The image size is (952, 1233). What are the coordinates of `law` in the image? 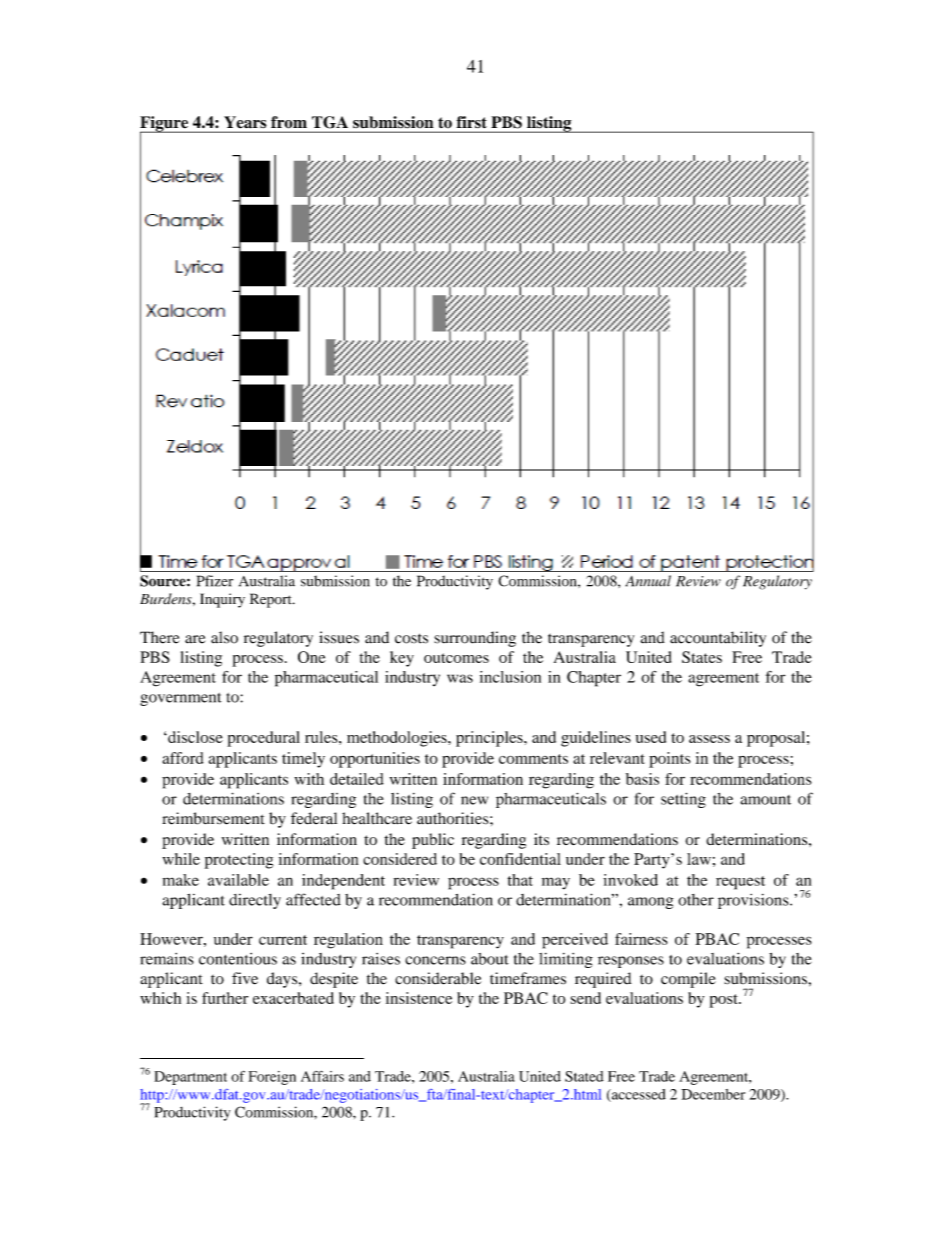 It's located at (699, 859).
